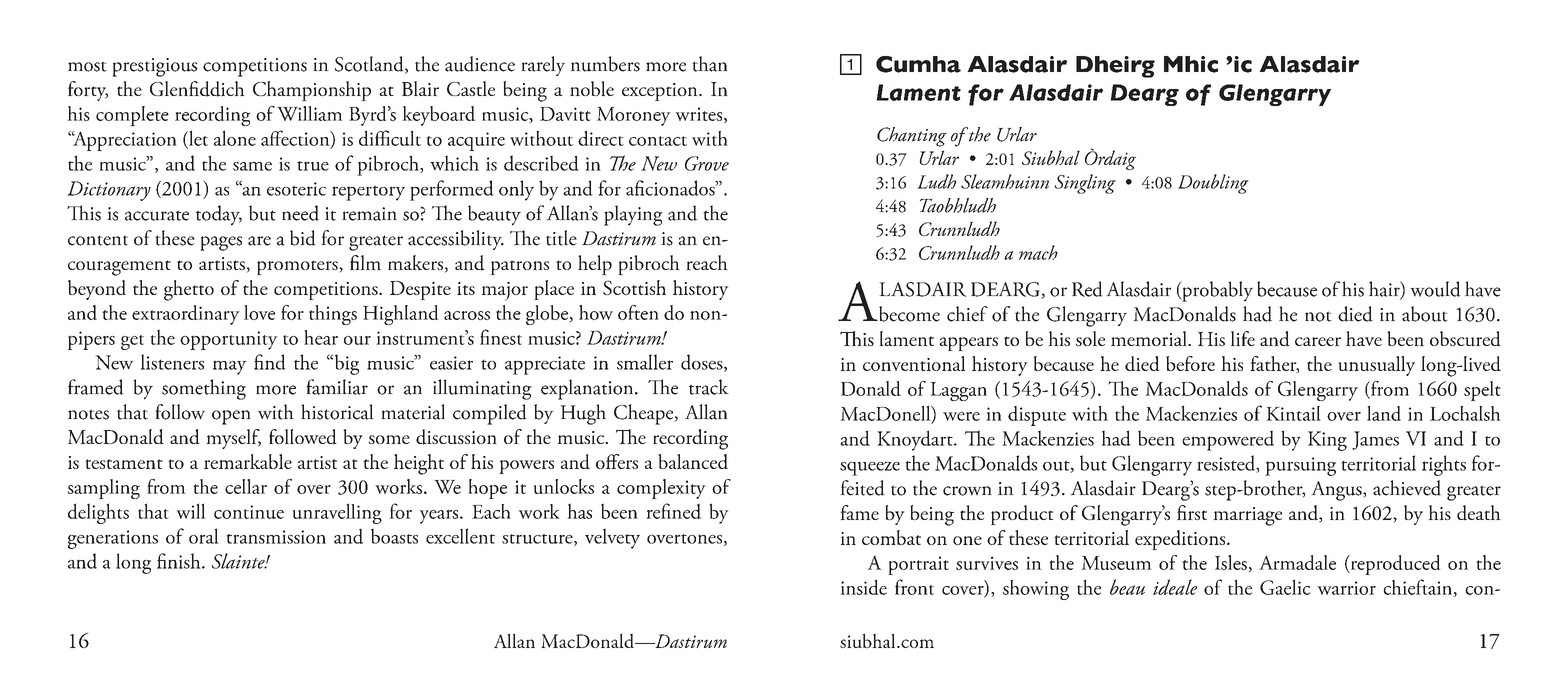  Describe the element at coordinates (710, 64) in the page. I see `than` at that location.
